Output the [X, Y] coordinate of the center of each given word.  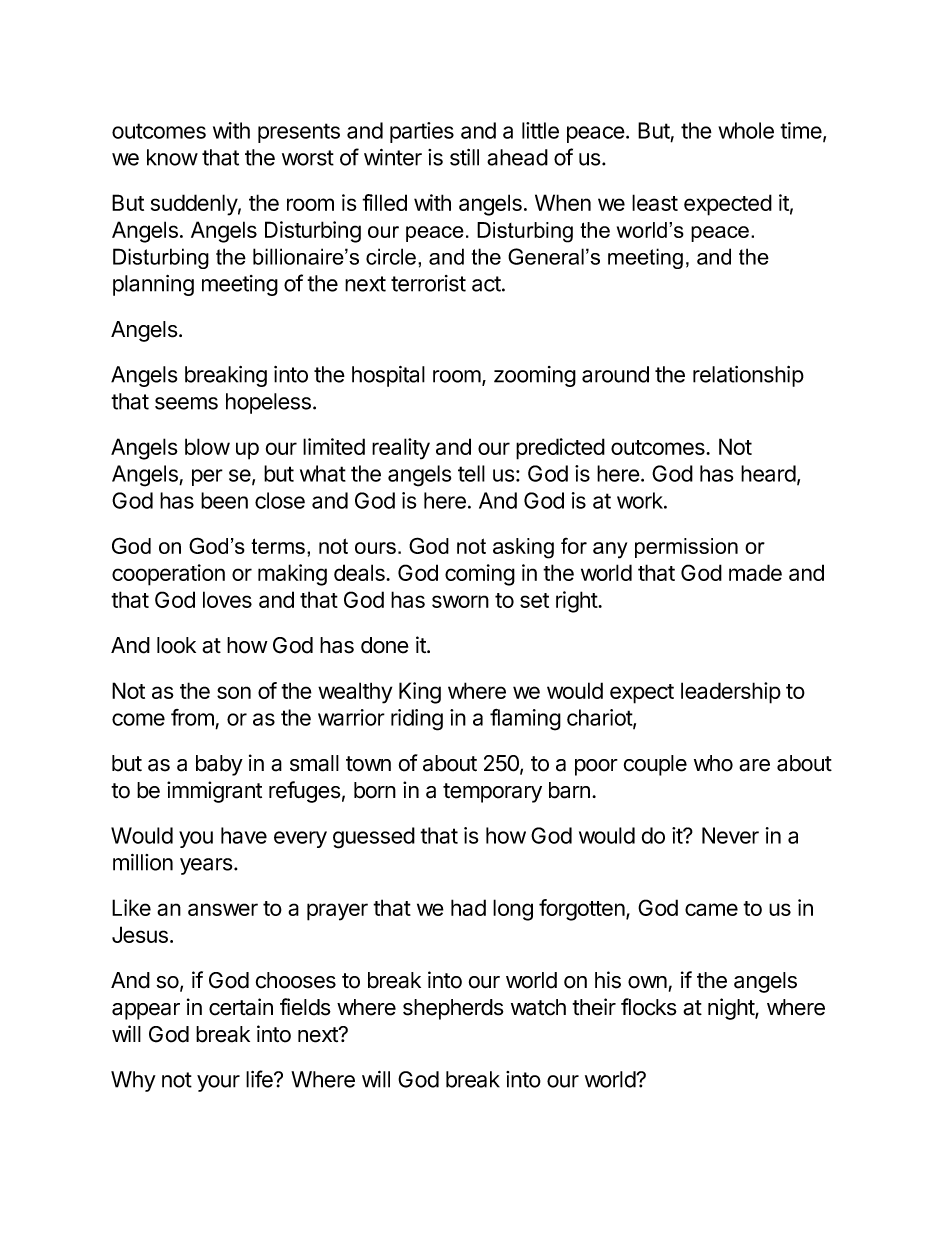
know [172, 157]
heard [768, 473]
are [754, 765]
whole [746, 130]
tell [471, 473]
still [464, 157]
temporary [492, 793]
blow [207, 446]
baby [219, 765]
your [218, 1083]
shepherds [453, 1009]
